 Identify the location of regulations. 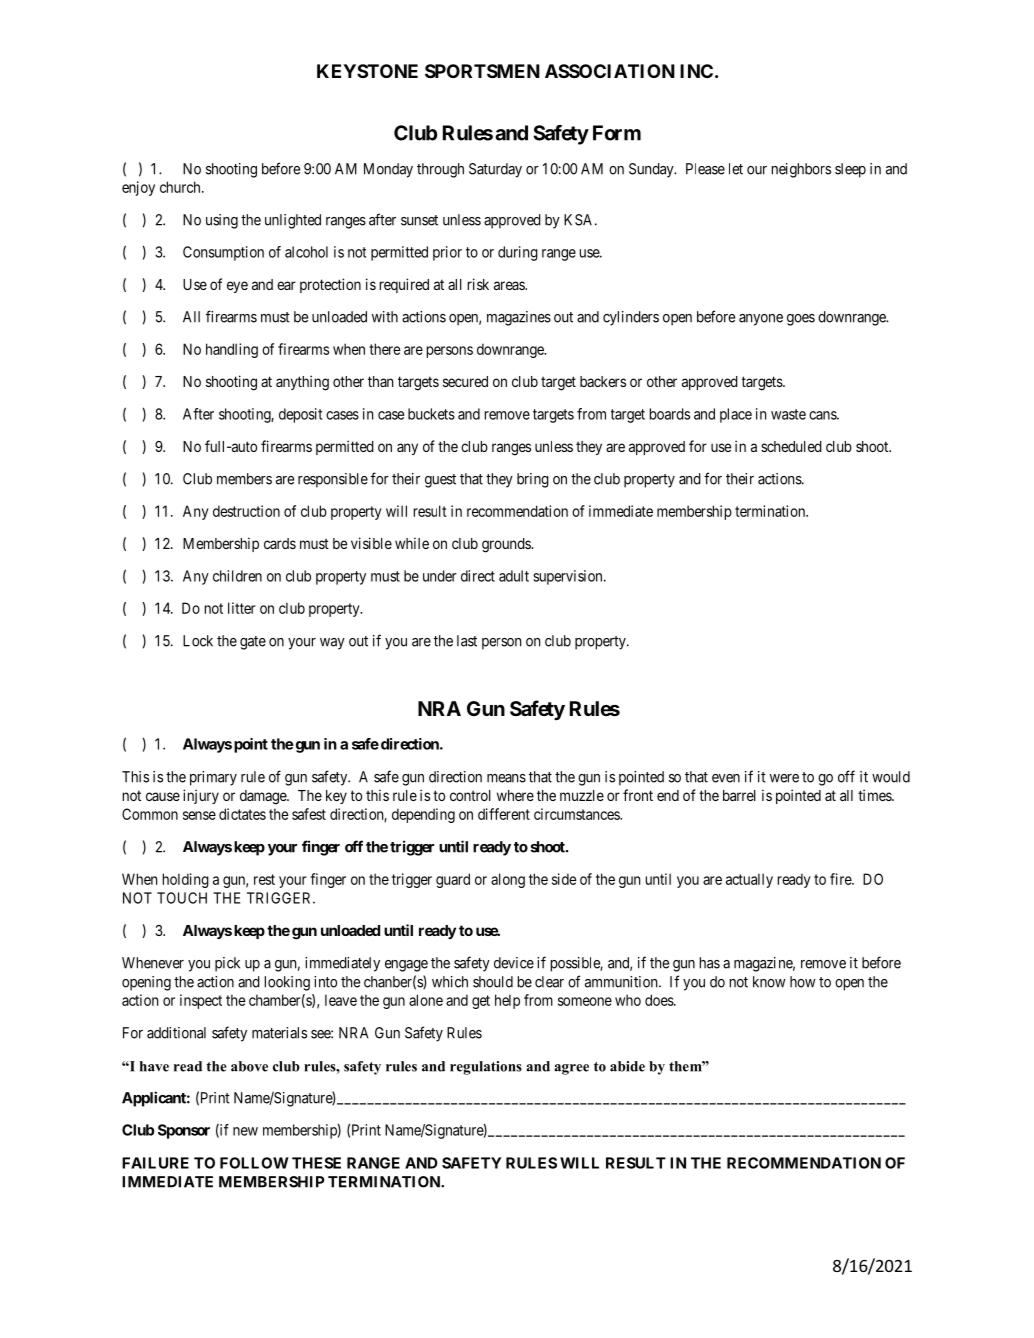
(486, 1068).
